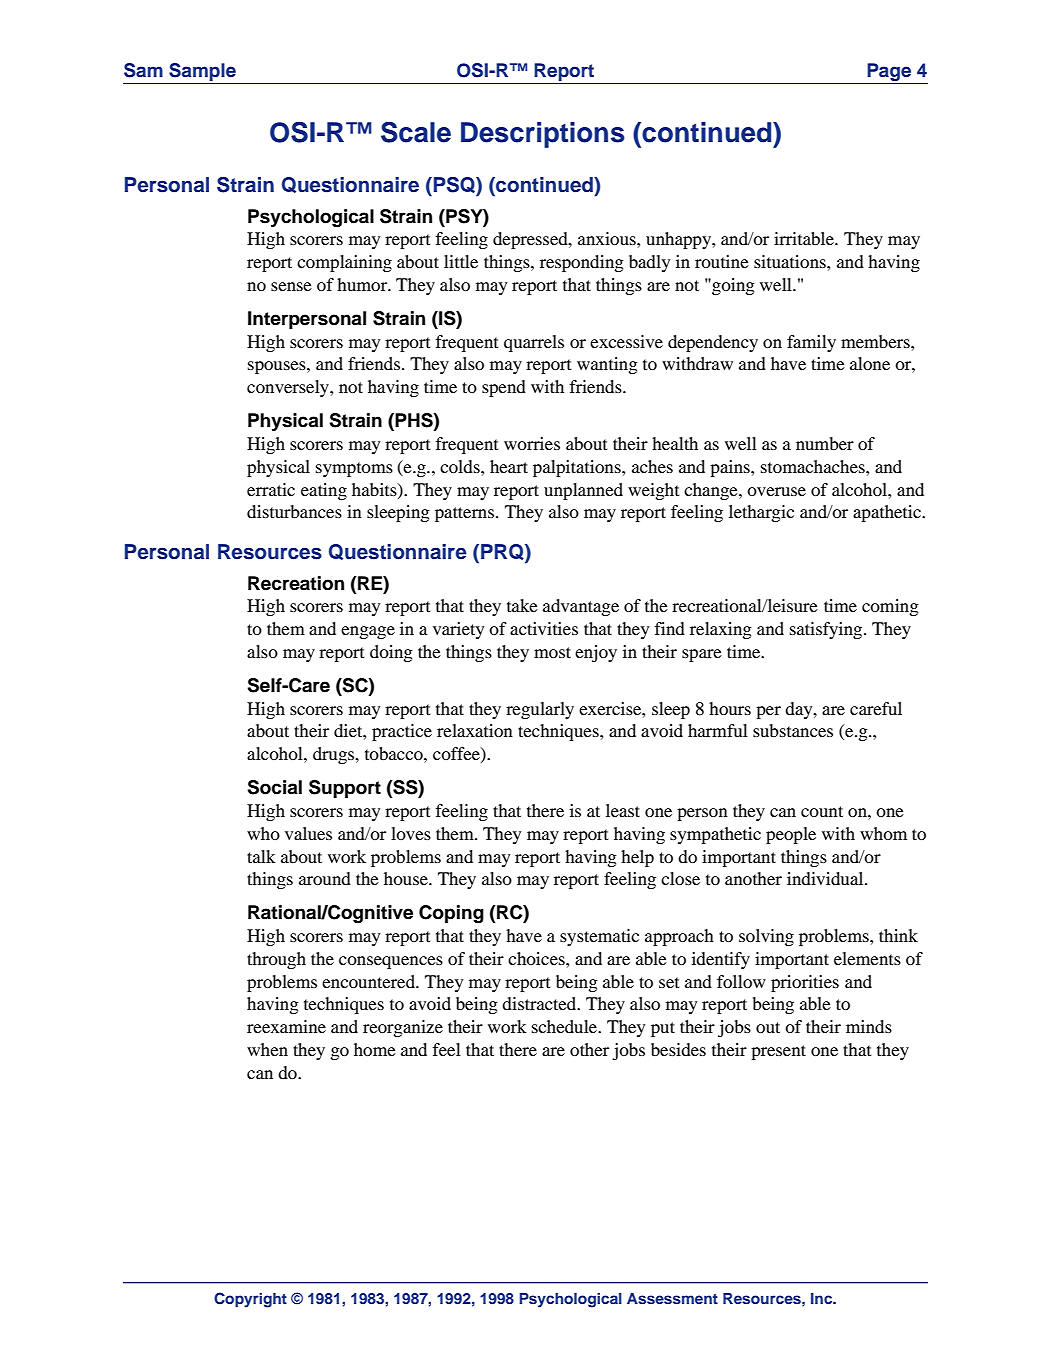 The width and height of the screenshot is (1051, 1360). What do you see at coordinates (672, 1298) in the screenshot?
I see `Assessment` at bounding box center [672, 1298].
